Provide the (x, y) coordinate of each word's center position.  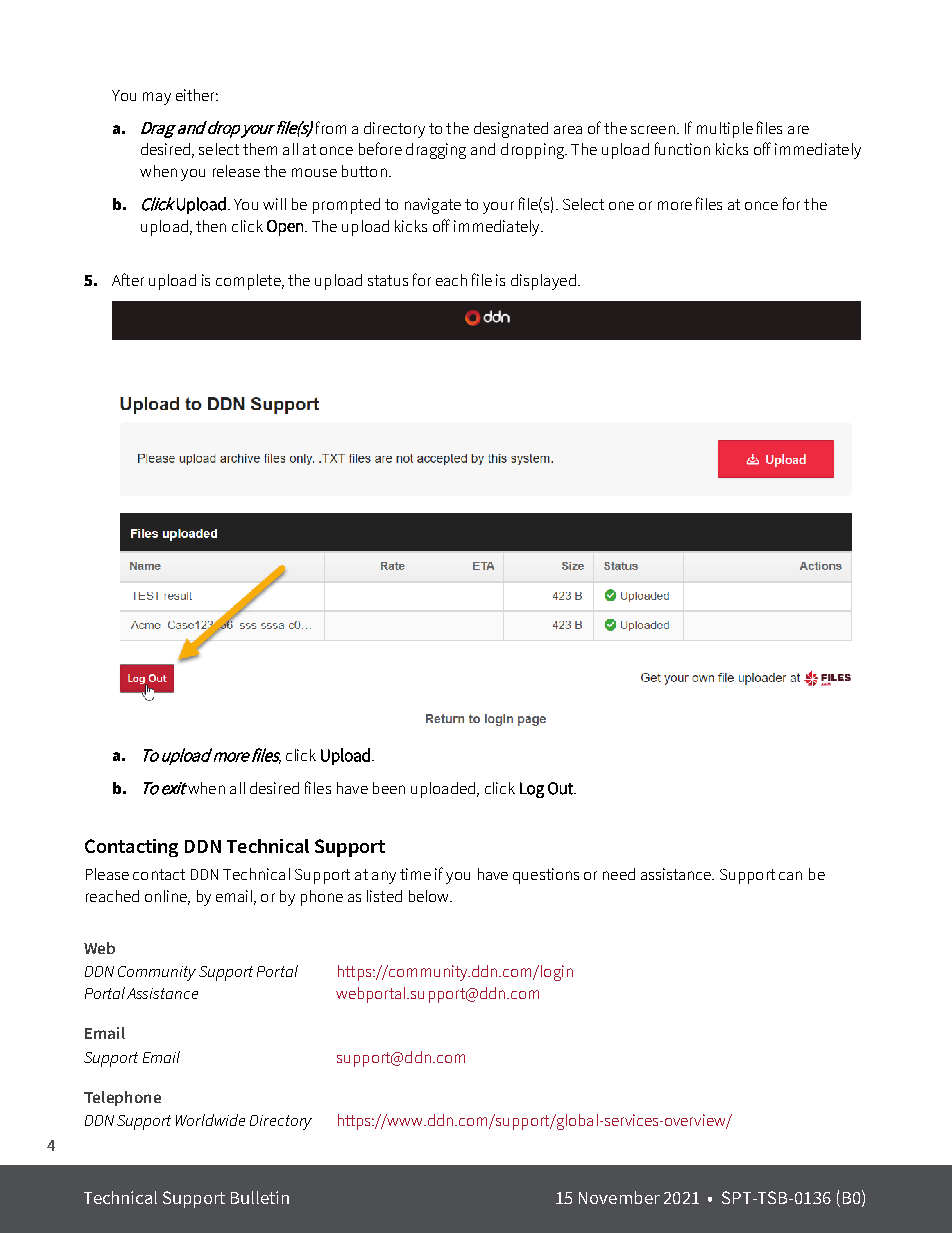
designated (511, 130)
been (389, 788)
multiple (725, 130)
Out (561, 788)
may (157, 98)
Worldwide (210, 1120)
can (790, 875)
